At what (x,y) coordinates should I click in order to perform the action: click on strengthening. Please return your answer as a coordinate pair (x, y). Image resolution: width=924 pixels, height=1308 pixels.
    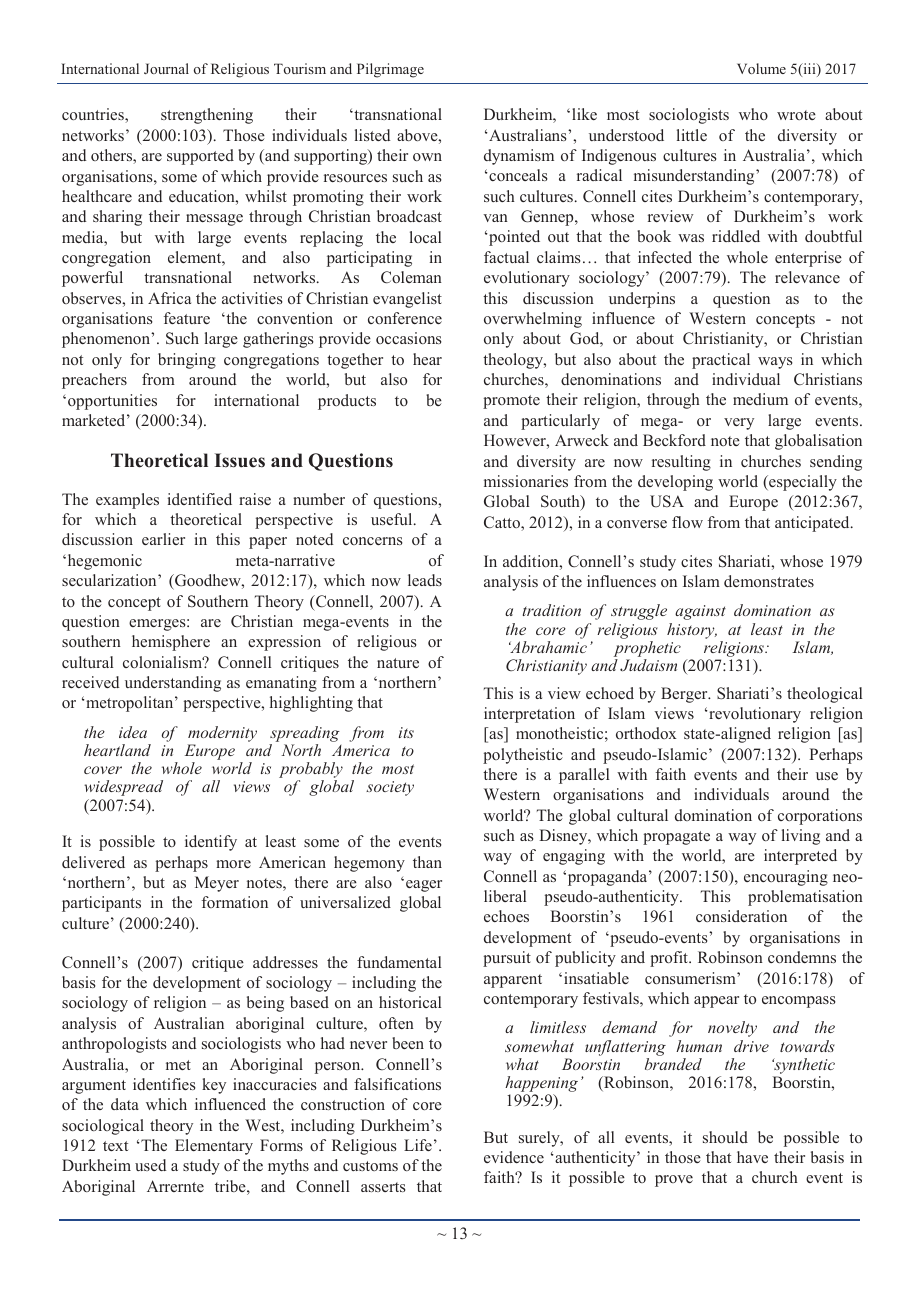
    Looking at the image, I should click on (207, 116).
